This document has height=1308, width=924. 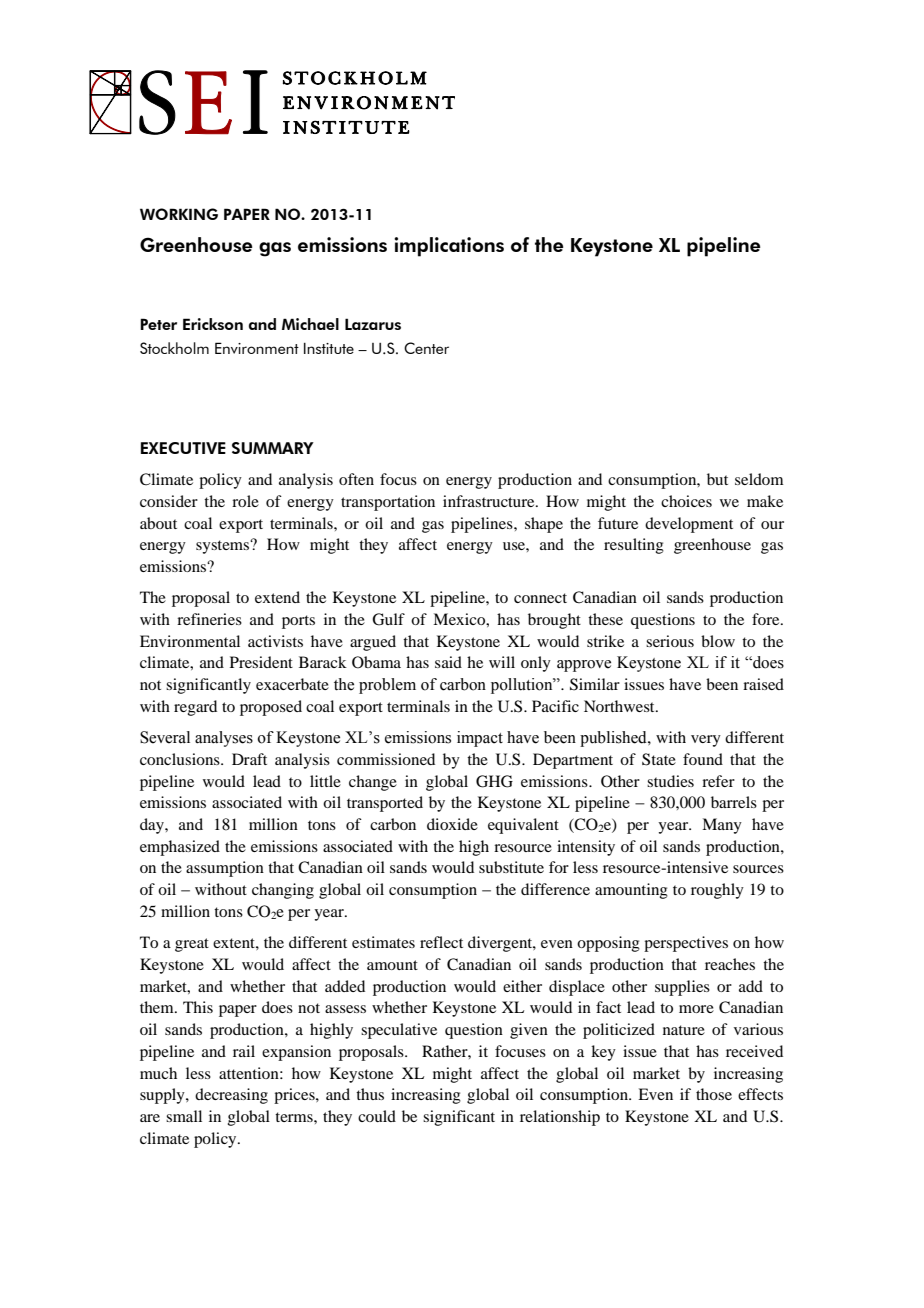 What do you see at coordinates (377, 1116) in the document?
I see `could` at bounding box center [377, 1116].
